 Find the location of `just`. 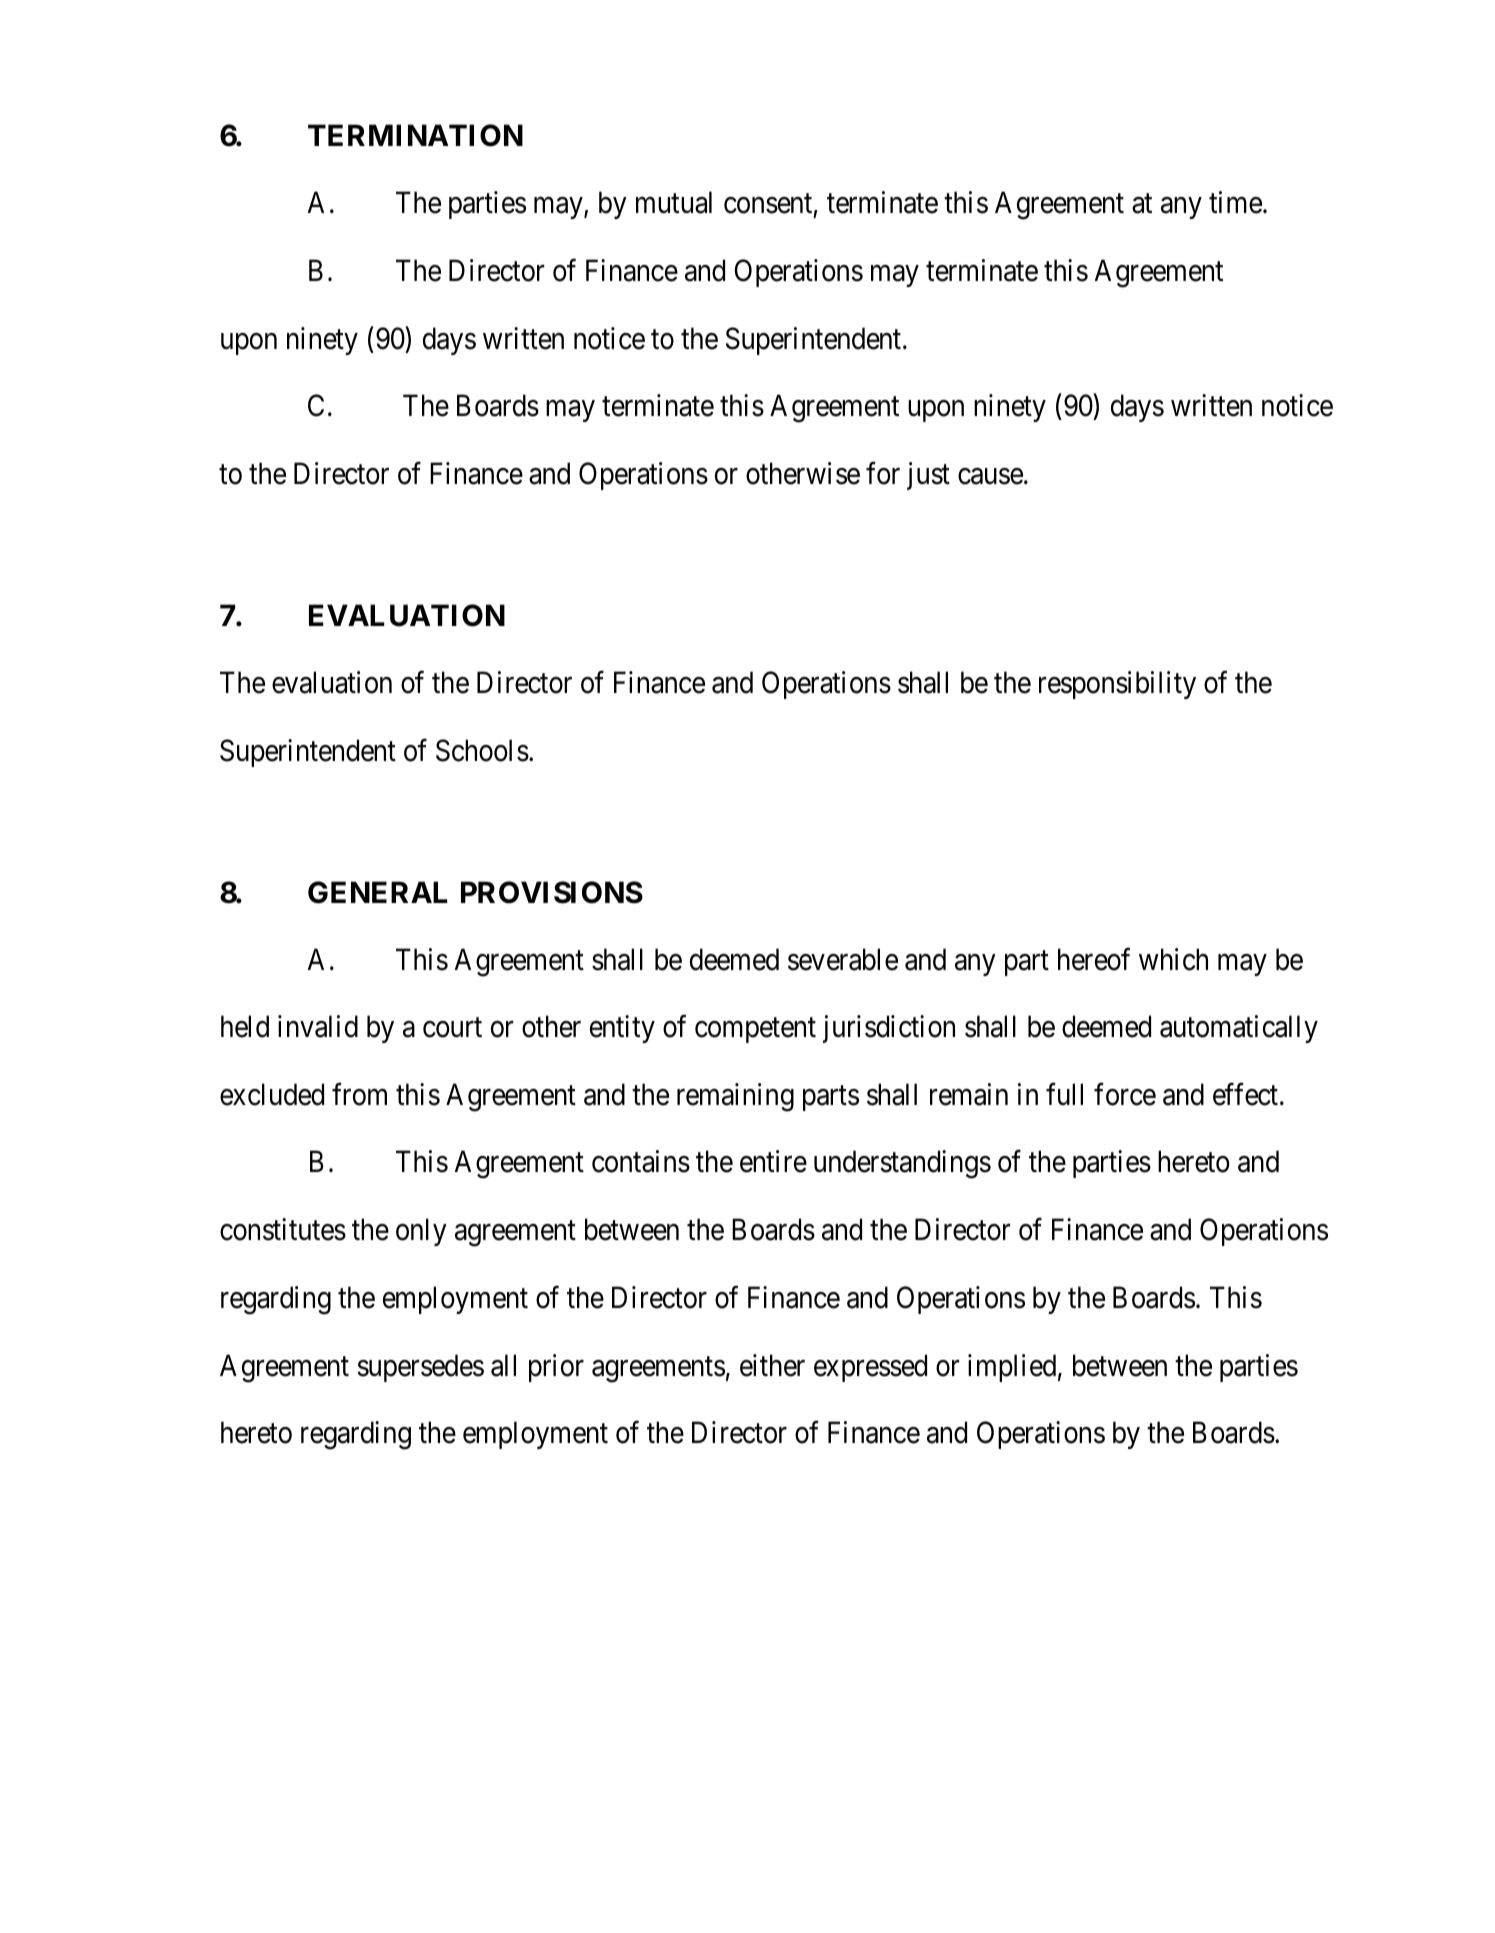

just is located at coordinates (928, 476).
